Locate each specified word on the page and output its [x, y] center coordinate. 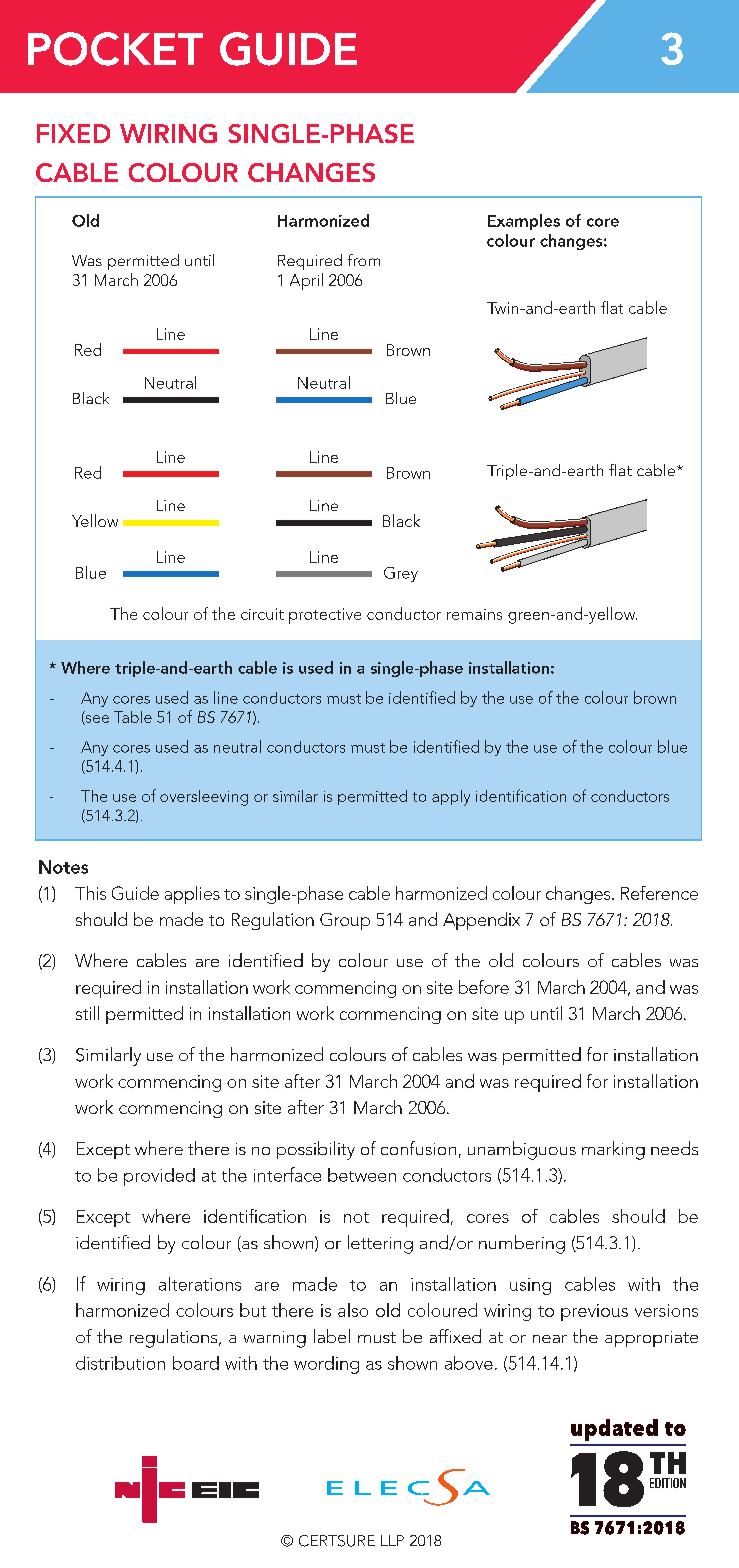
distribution [120, 1363]
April [306, 281]
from [364, 260]
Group [345, 921]
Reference [659, 893]
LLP [392, 1540]
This [90, 893]
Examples [524, 222]
